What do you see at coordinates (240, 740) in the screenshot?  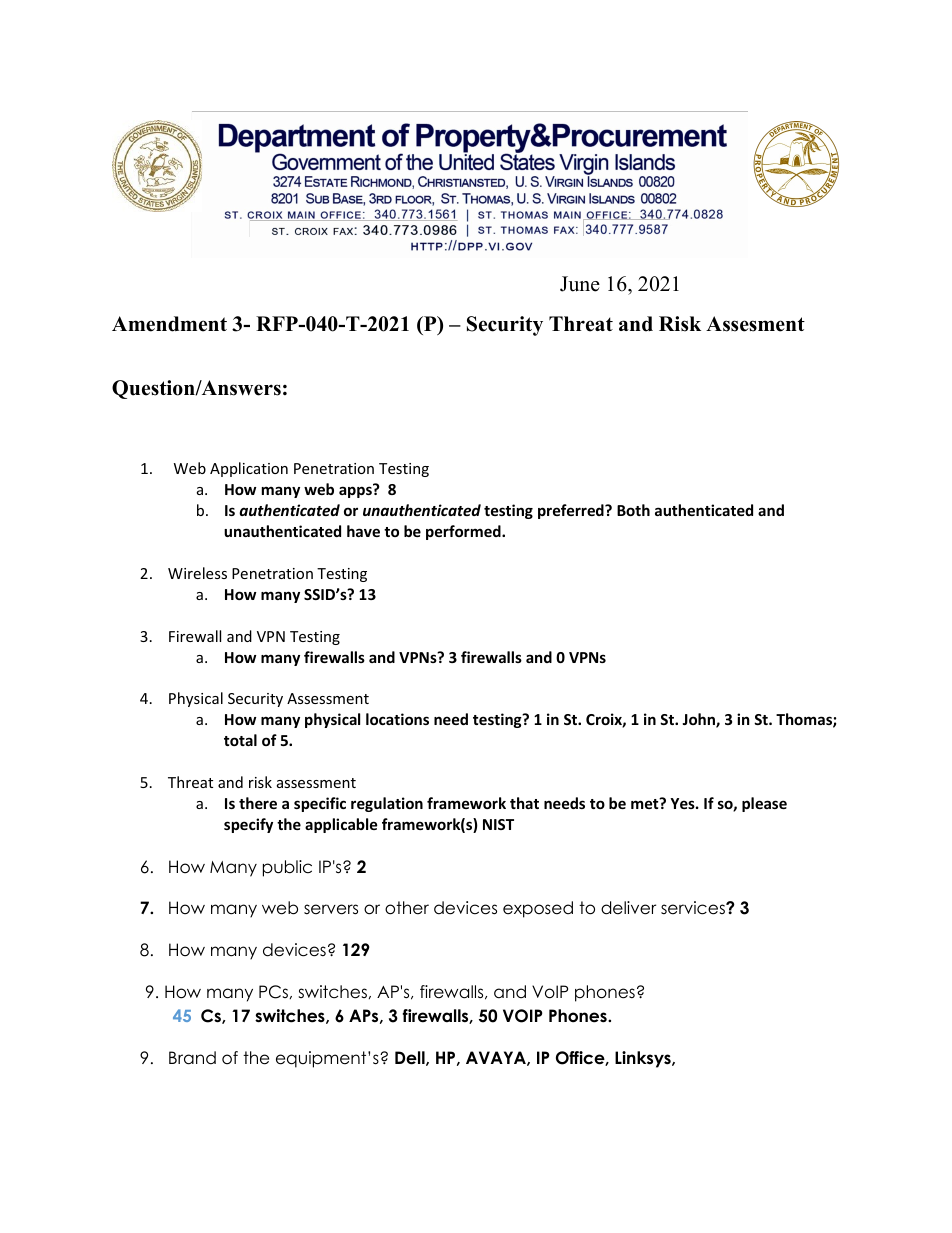 I see `total` at bounding box center [240, 740].
